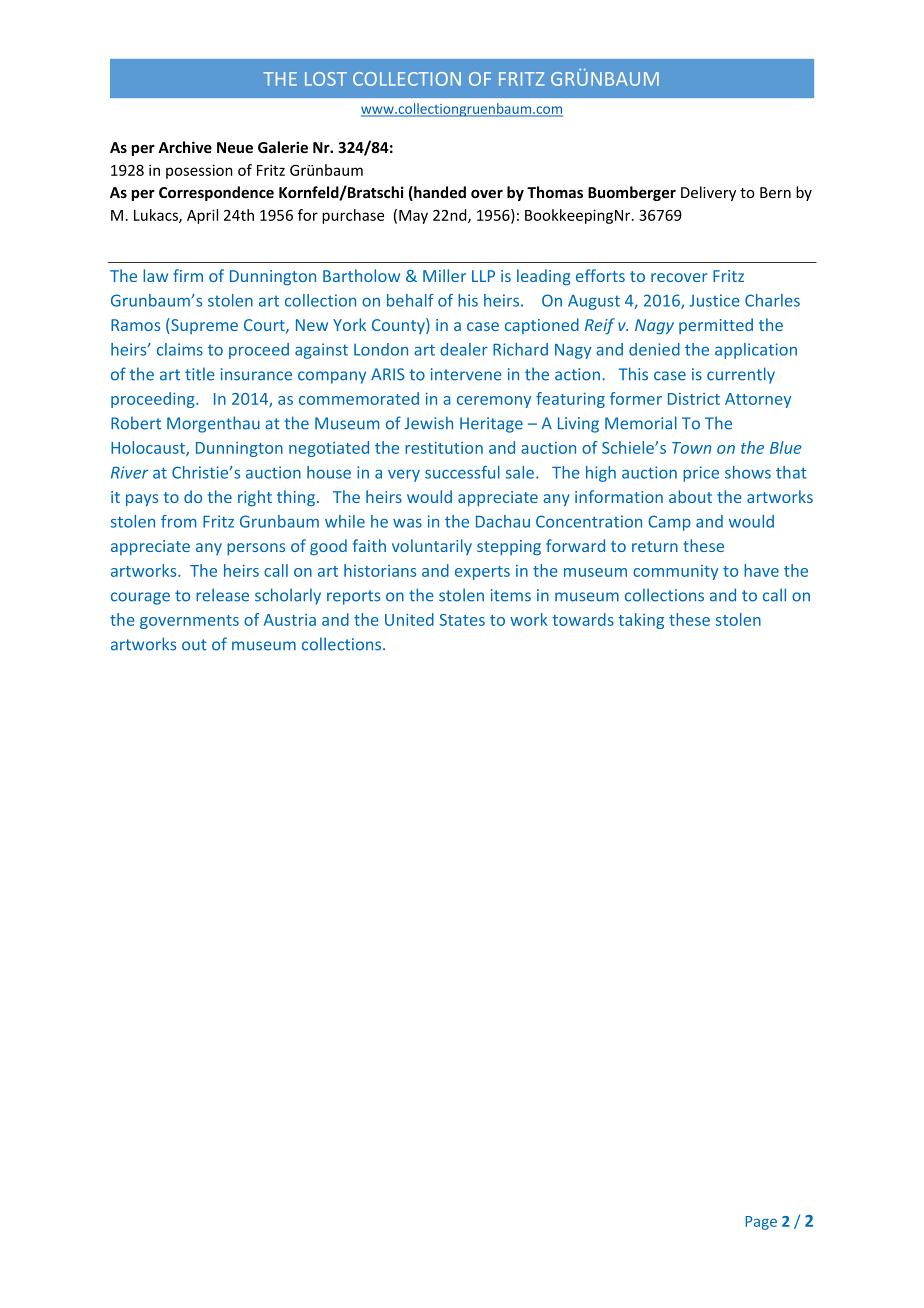  Describe the element at coordinates (185, 147) in the screenshot. I see `Archive` at that location.
